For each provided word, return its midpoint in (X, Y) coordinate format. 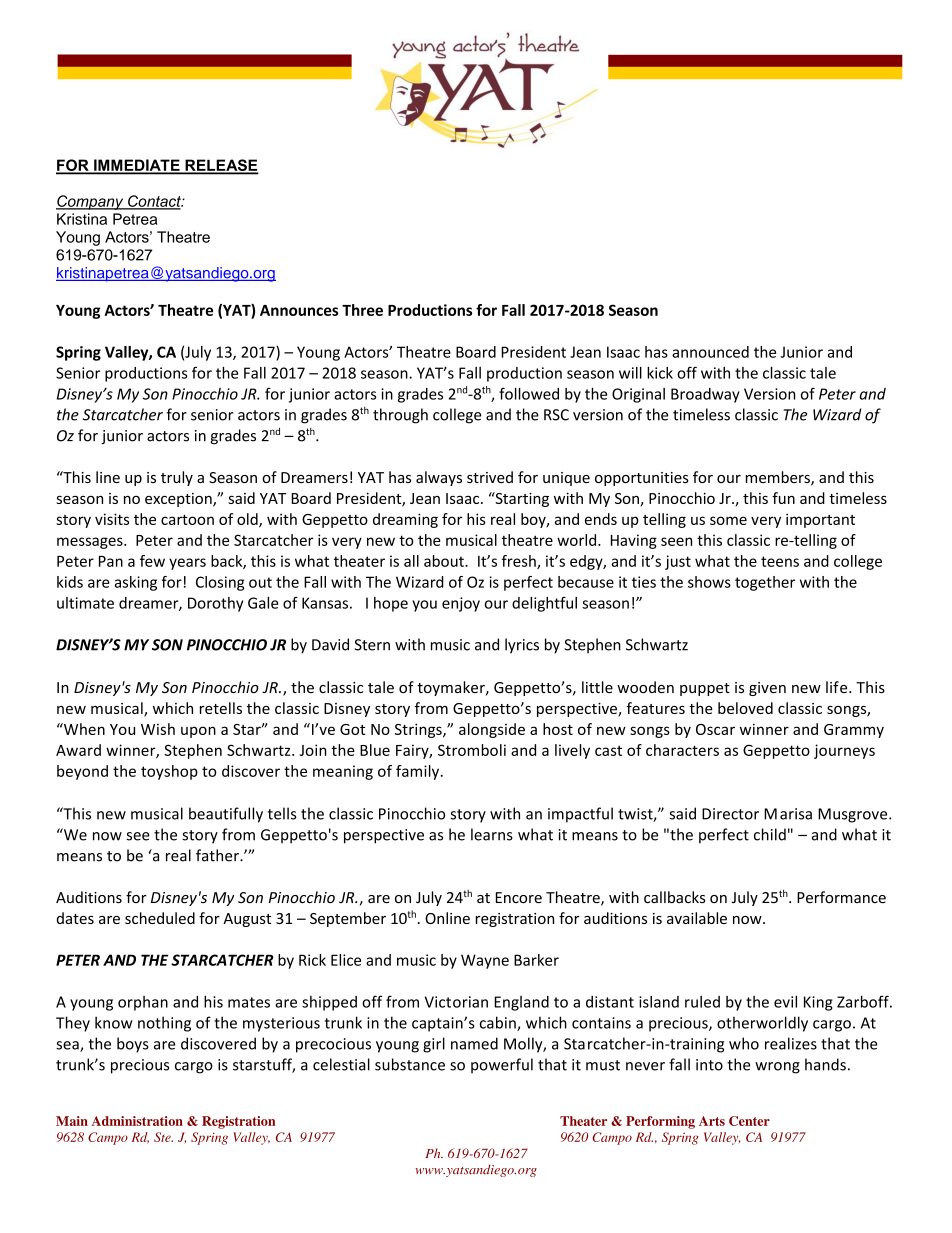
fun (783, 498)
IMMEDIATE (137, 166)
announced (710, 352)
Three (362, 310)
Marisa (788, 814)
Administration (137, 1121)
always (439, 478)
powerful (502, 1066)
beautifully (226, 815)
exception (179, 500)
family (419, 772)
